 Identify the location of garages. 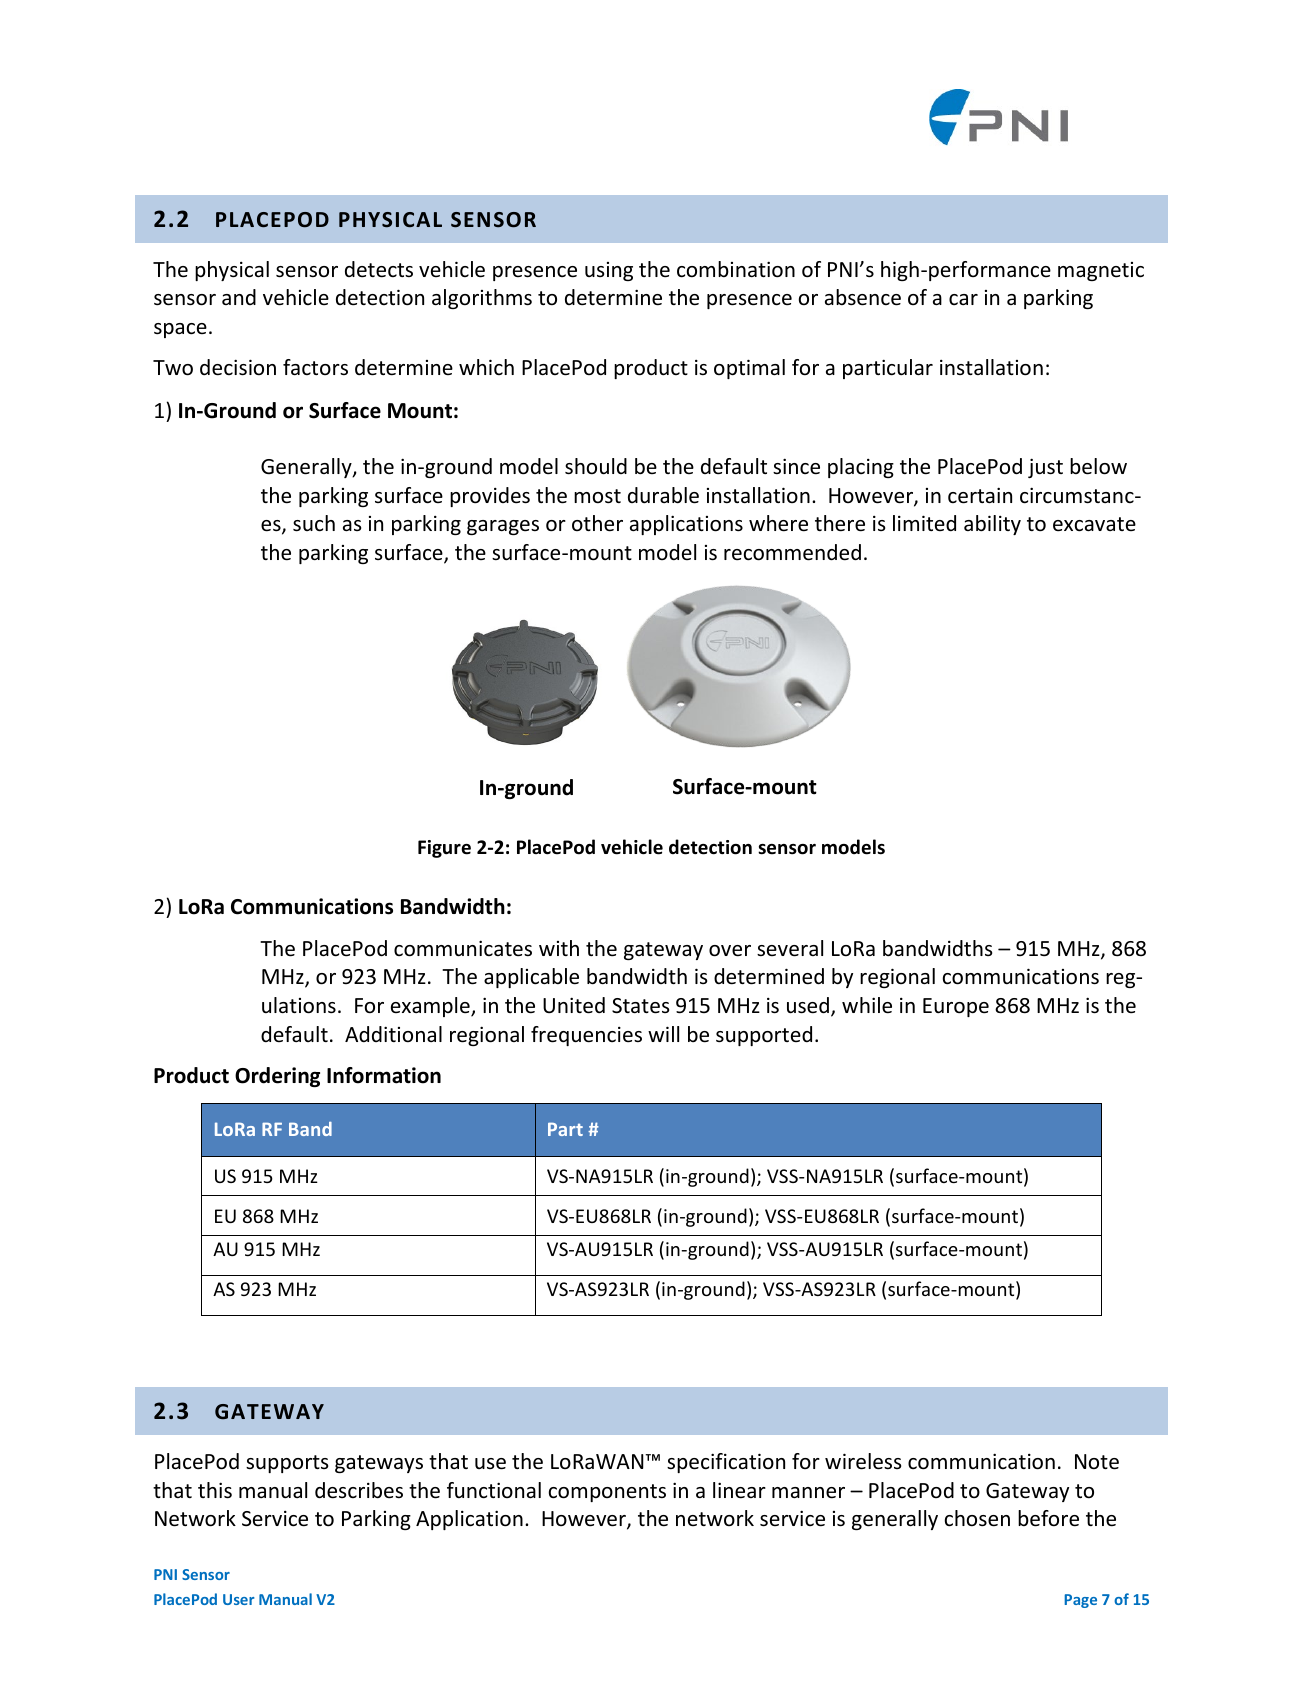
(503, 527).
